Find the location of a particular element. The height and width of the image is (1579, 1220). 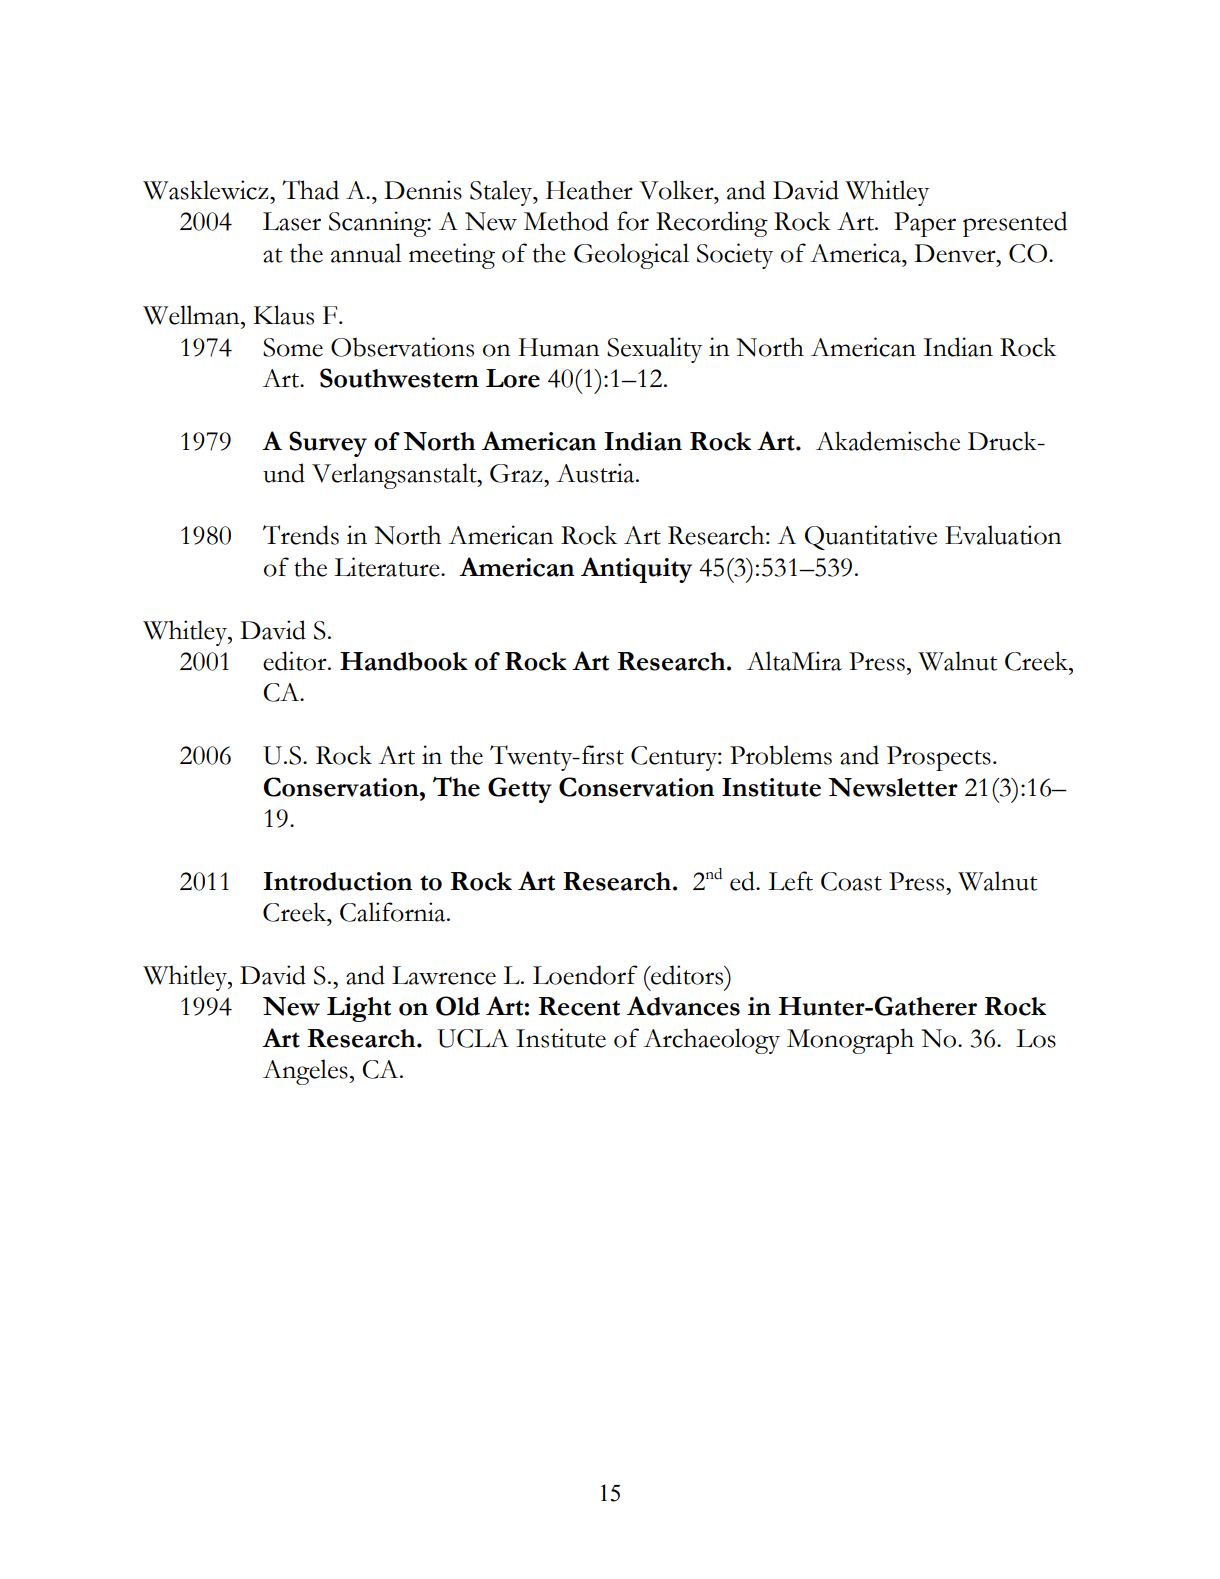

Method is located at coordinates (566, 221).
